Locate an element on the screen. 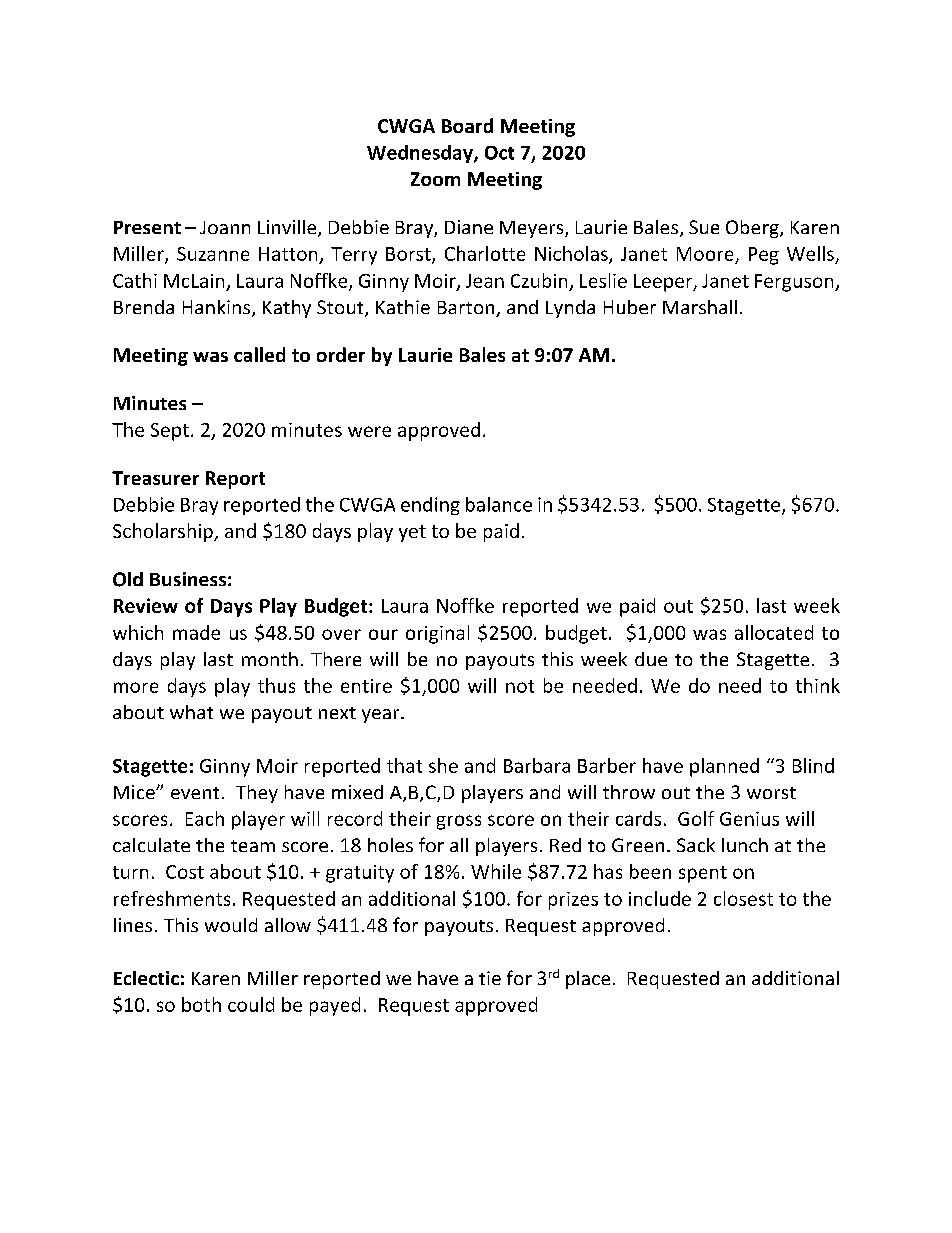 This screenshot has height=1233, width=952. yet is located at coordinates (412, 533).
